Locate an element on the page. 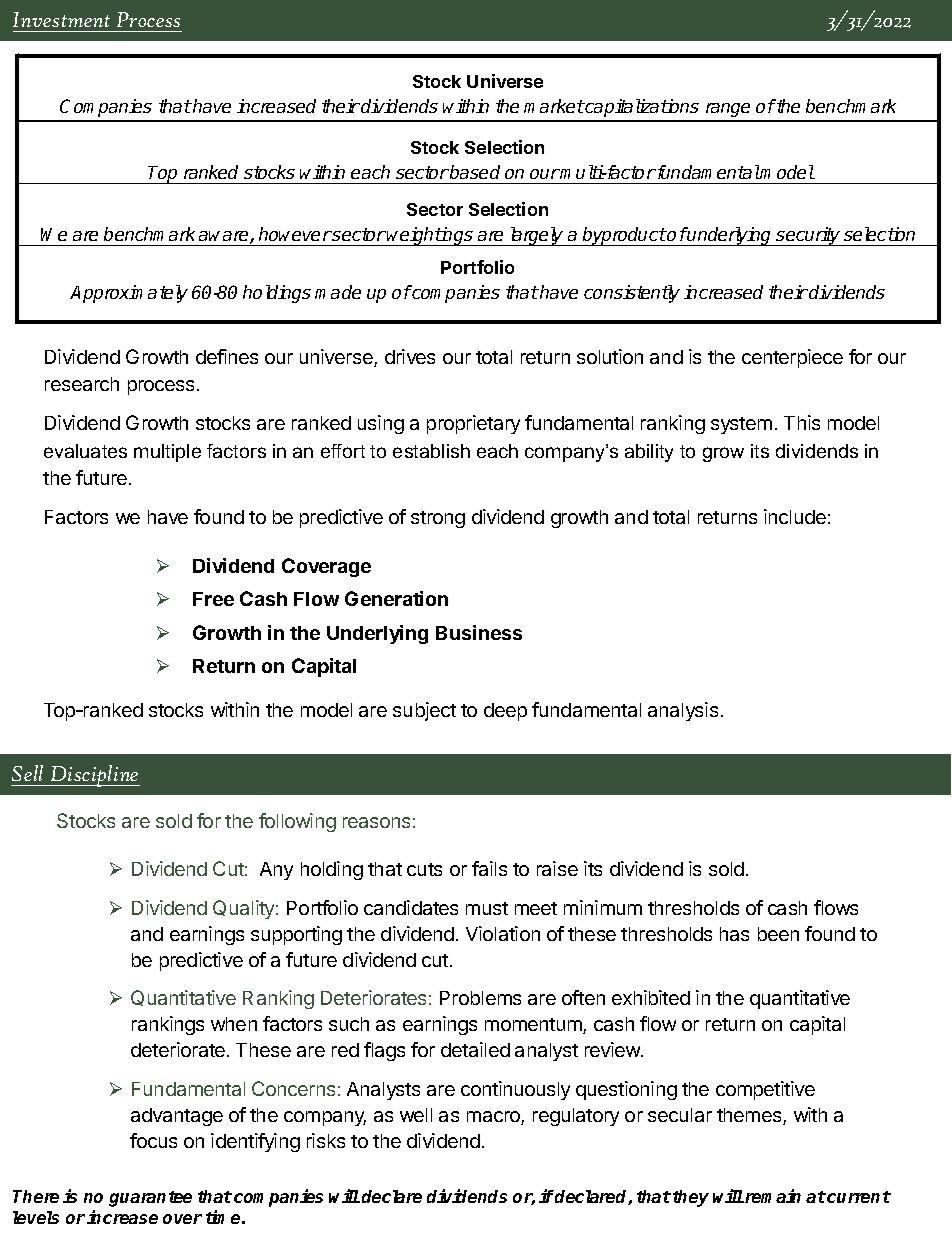  Free is located at coordinates (213, 599).
